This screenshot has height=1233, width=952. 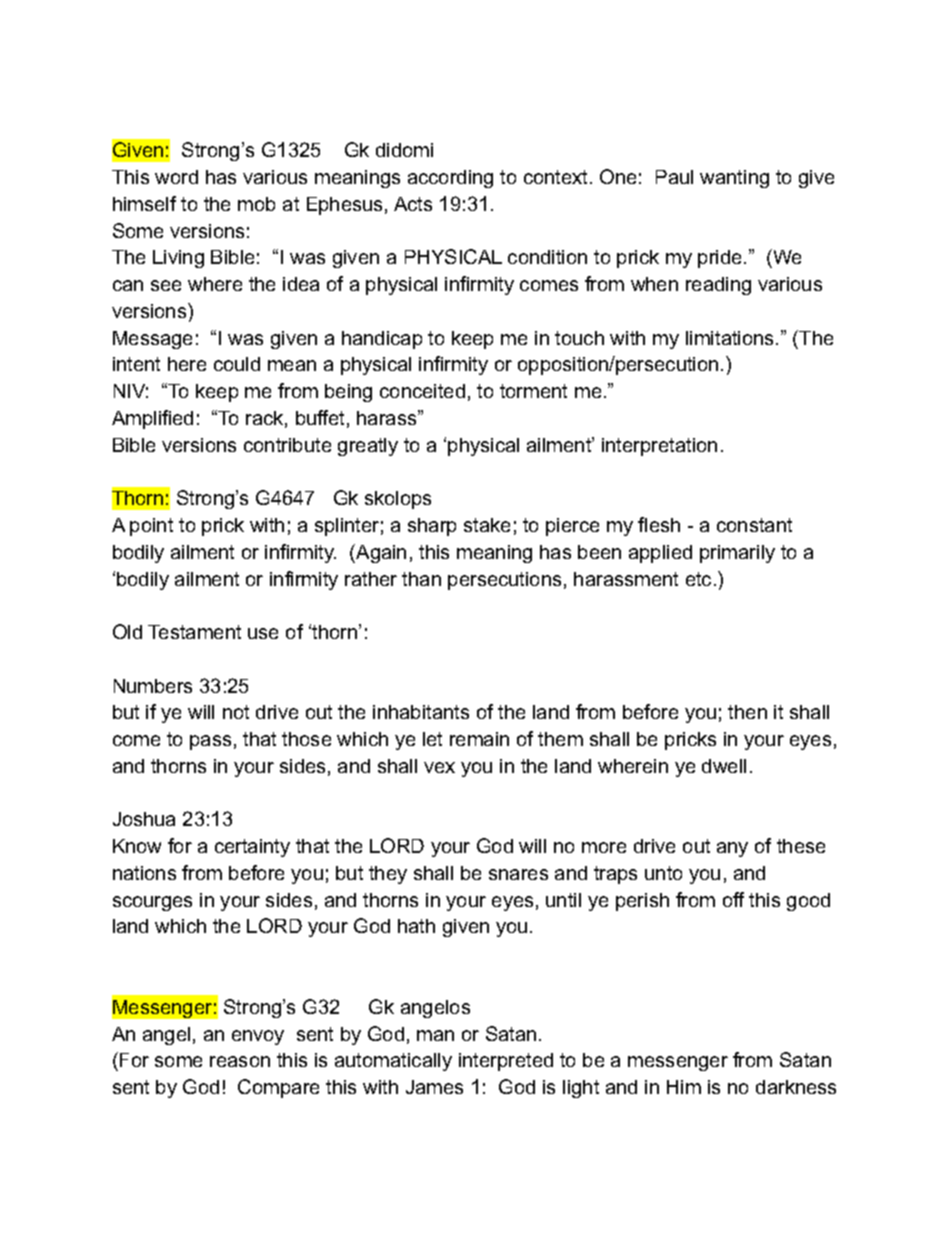 I want to click on interpreted, so click(x=506, y=1062).
